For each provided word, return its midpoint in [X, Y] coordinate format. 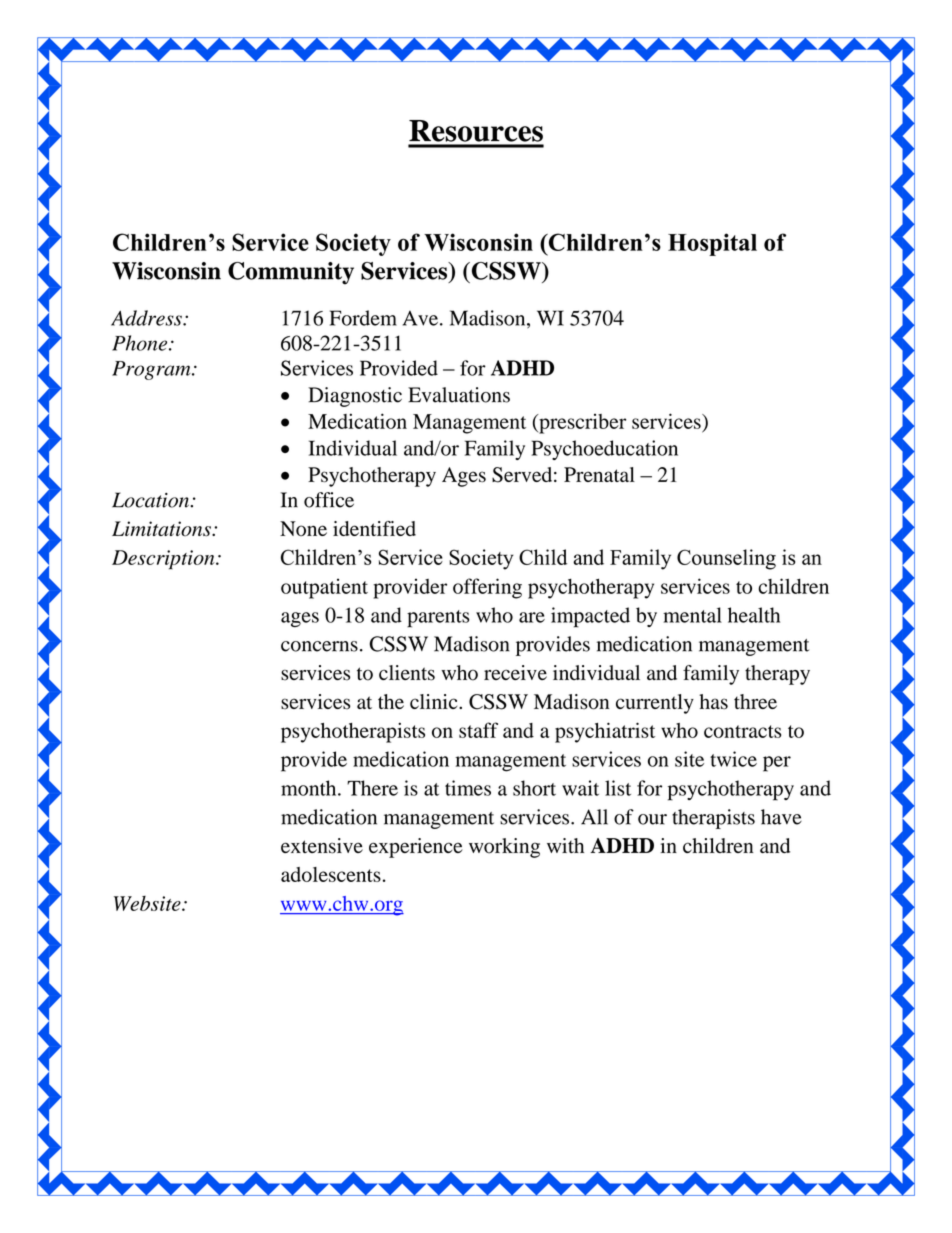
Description [164, 560]
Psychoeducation [604, 450]
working [504, 848]
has [713, 702]
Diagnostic [355, 397]
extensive [322, 846]
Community [291, 273]
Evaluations [459, 395]
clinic [435, 701]
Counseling [726, 559]
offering [487, 588]
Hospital [712, 244]
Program [152, 370]
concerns [319, 646]
